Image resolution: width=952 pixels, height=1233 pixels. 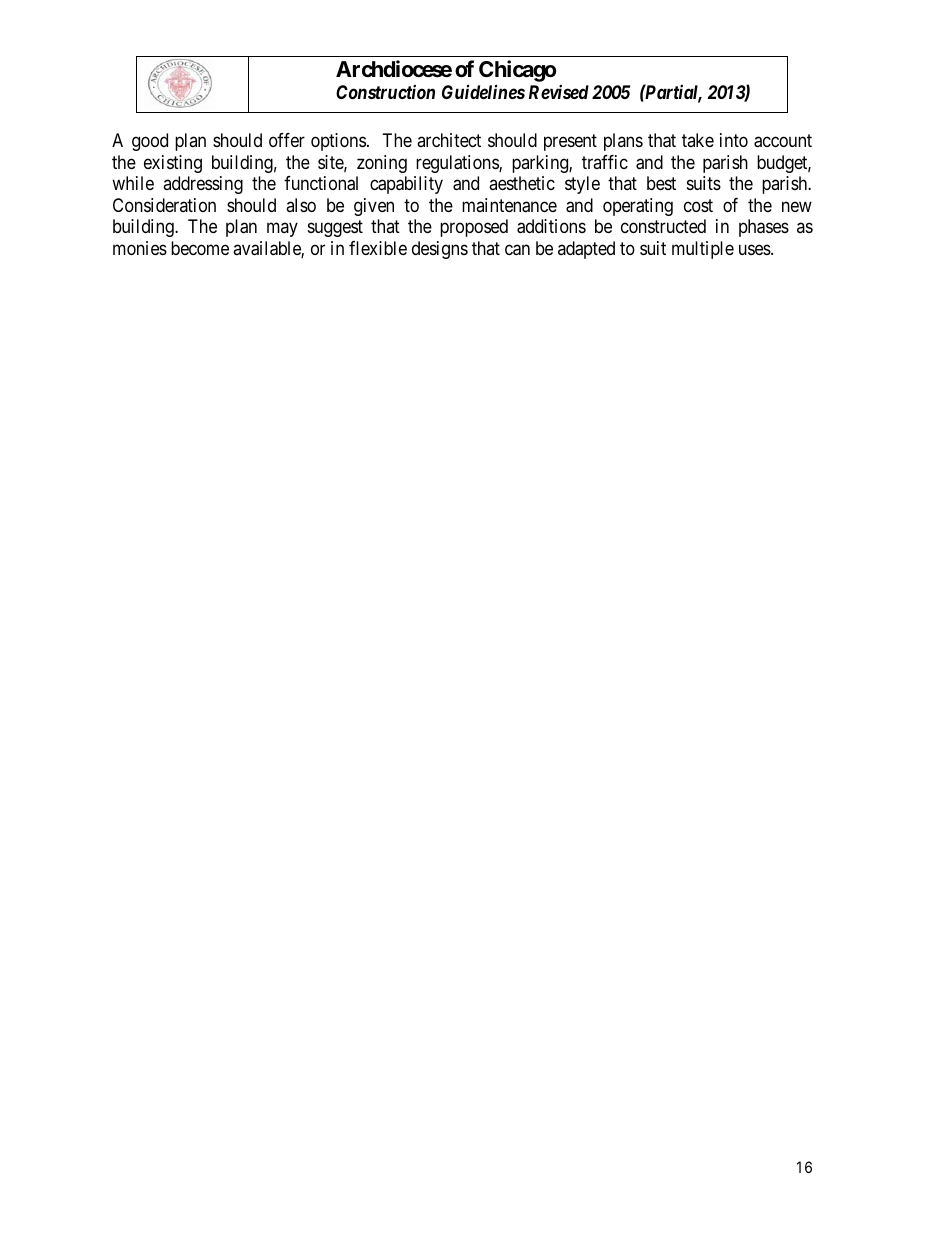 I want to click on traffic, so click(x=605, y=162).
